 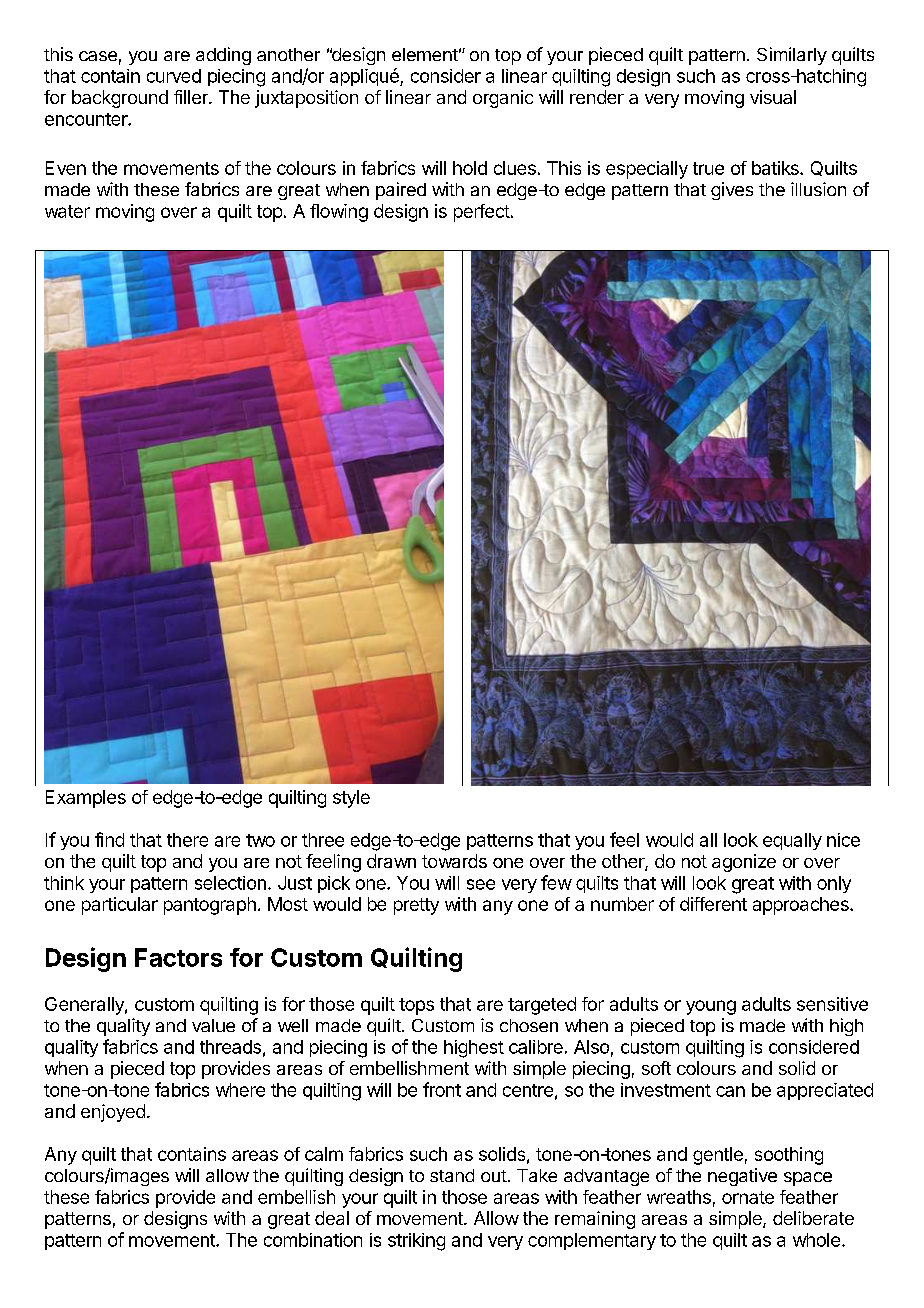 I want to click on gives, so click(x=732, y=191).
